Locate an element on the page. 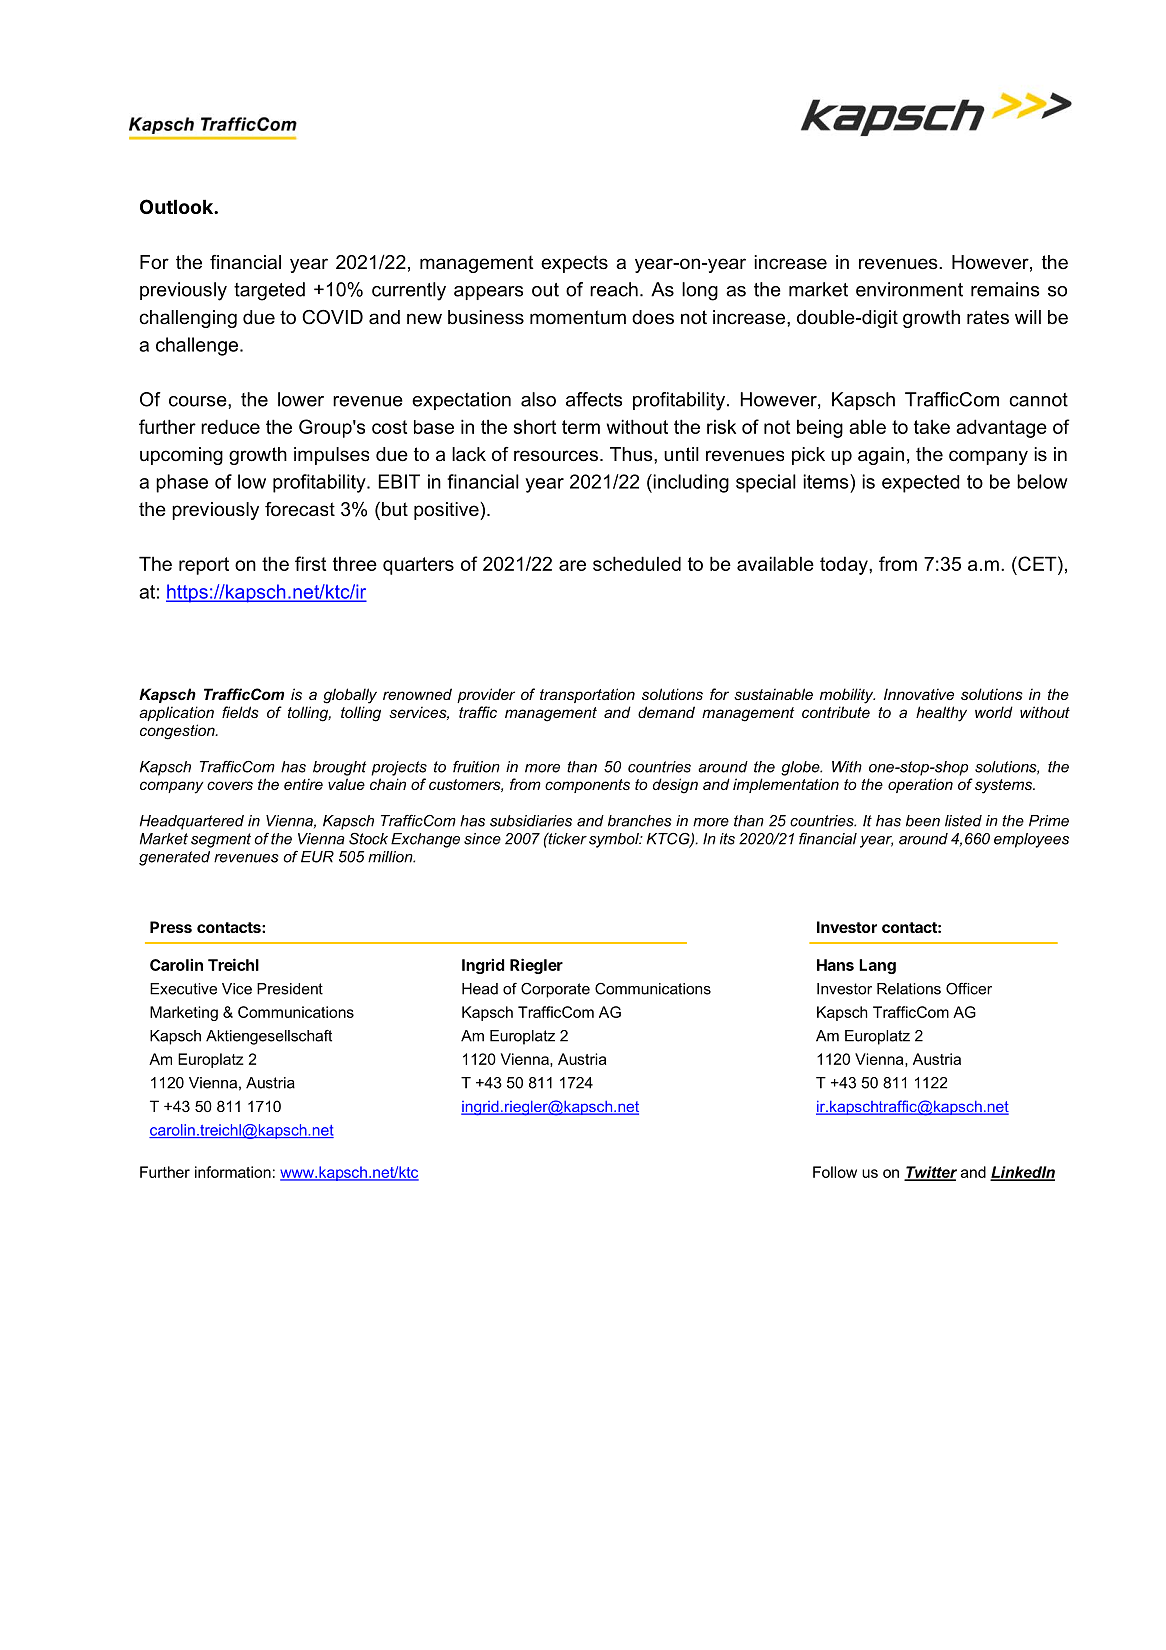 This image has height=1650, width=1166. Twitter is located at coordinates (930, 1173).
